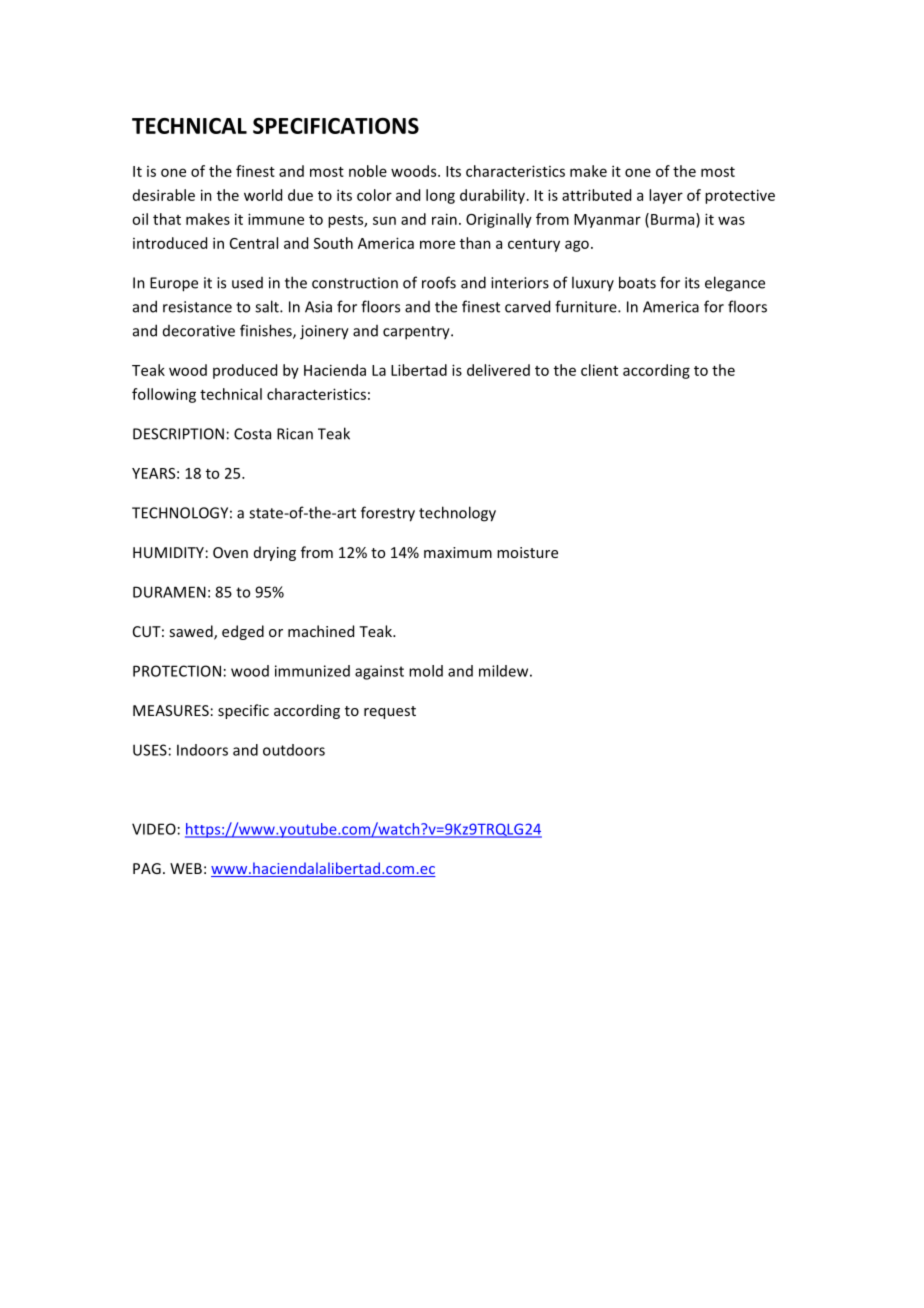 The image size is (924, 1308). I want to click on sawed, so click(192, 632).
